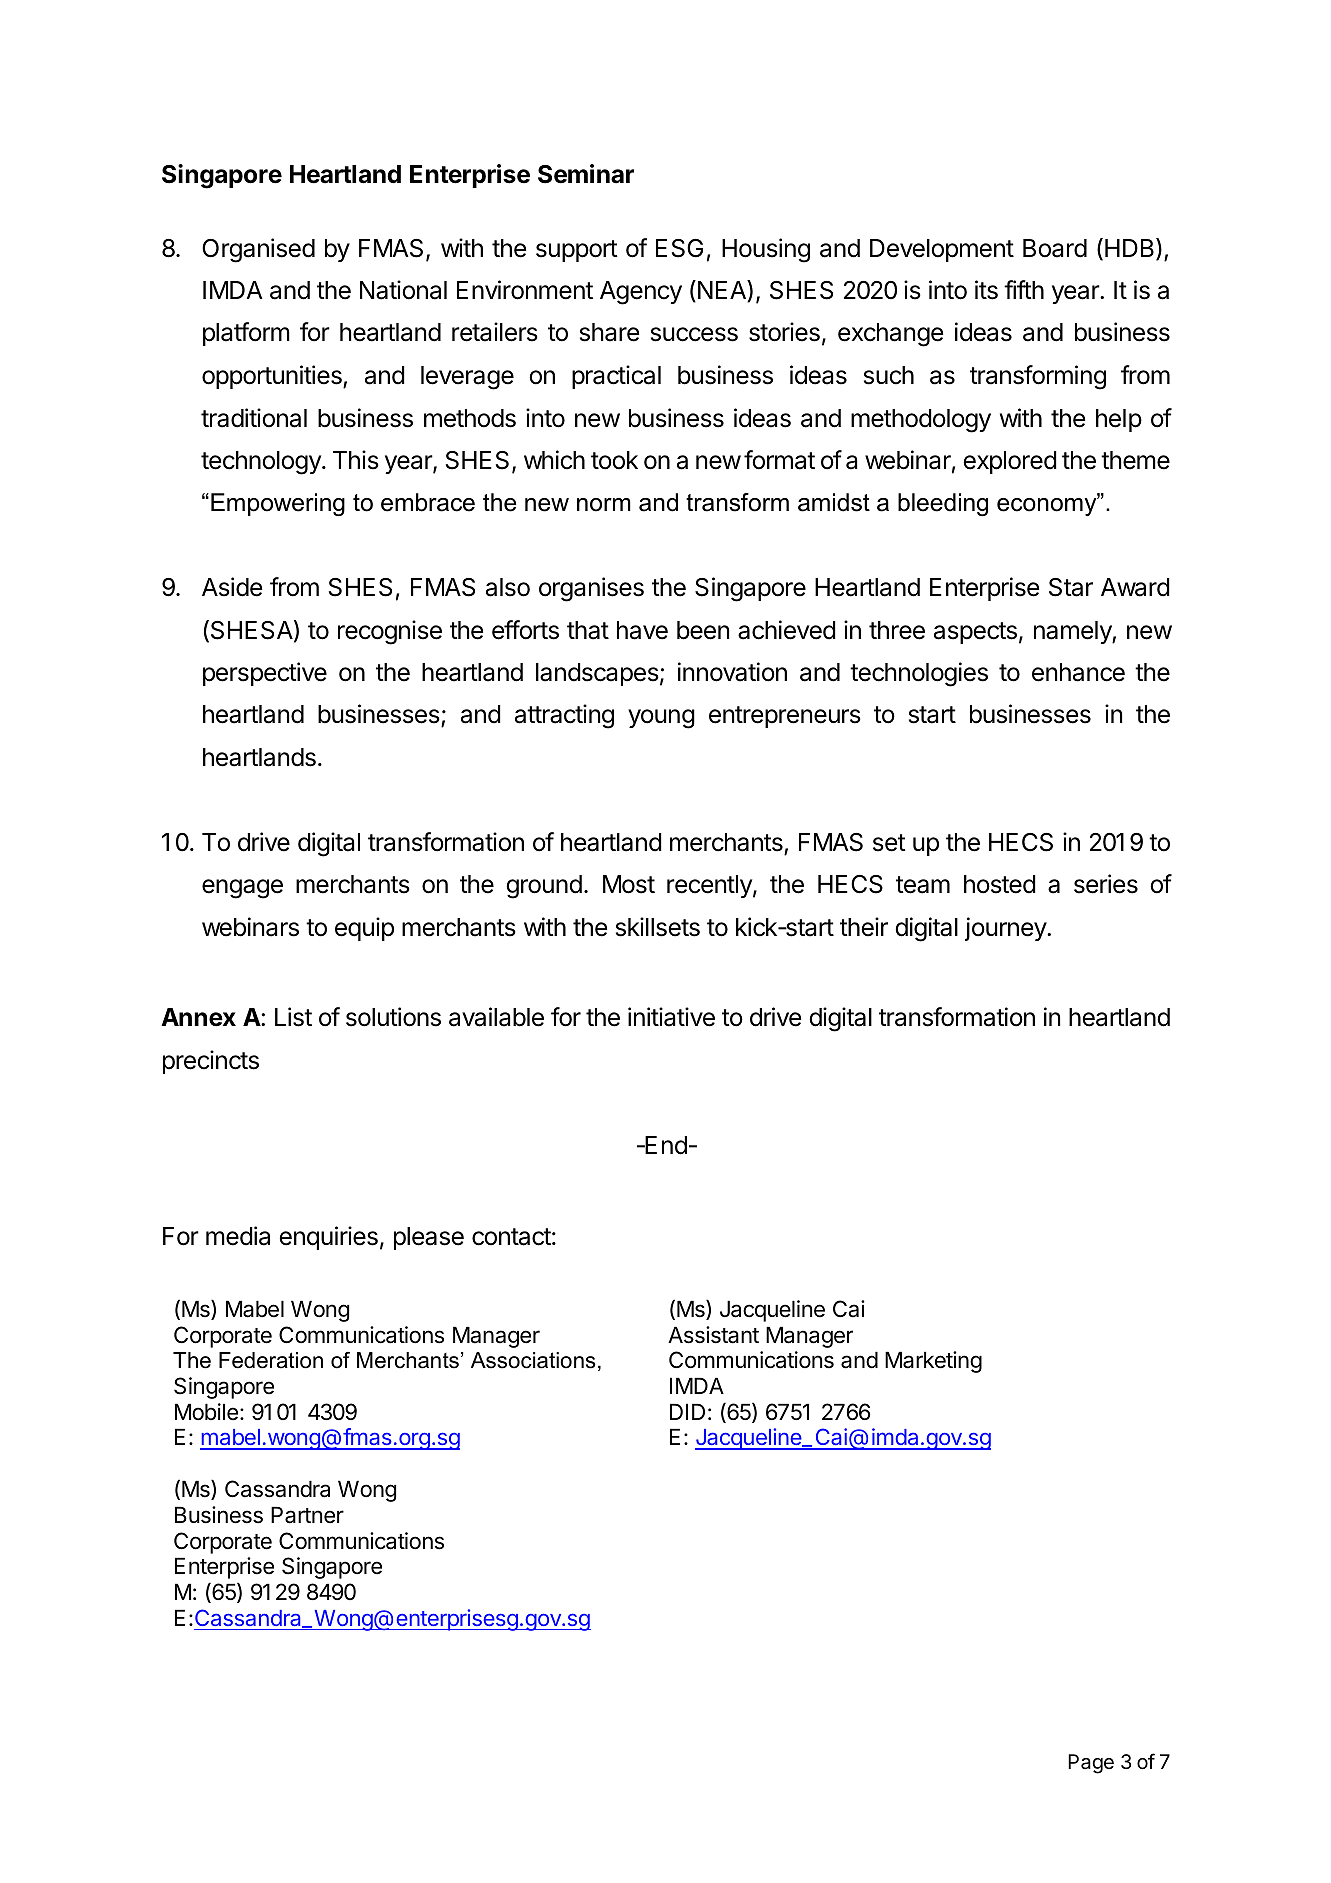 Image resolution: width=1331 pixels, height=1883 pixels. Describe the element at coordinates (933, 1362) in the page. I see `Marketing` at that location.
